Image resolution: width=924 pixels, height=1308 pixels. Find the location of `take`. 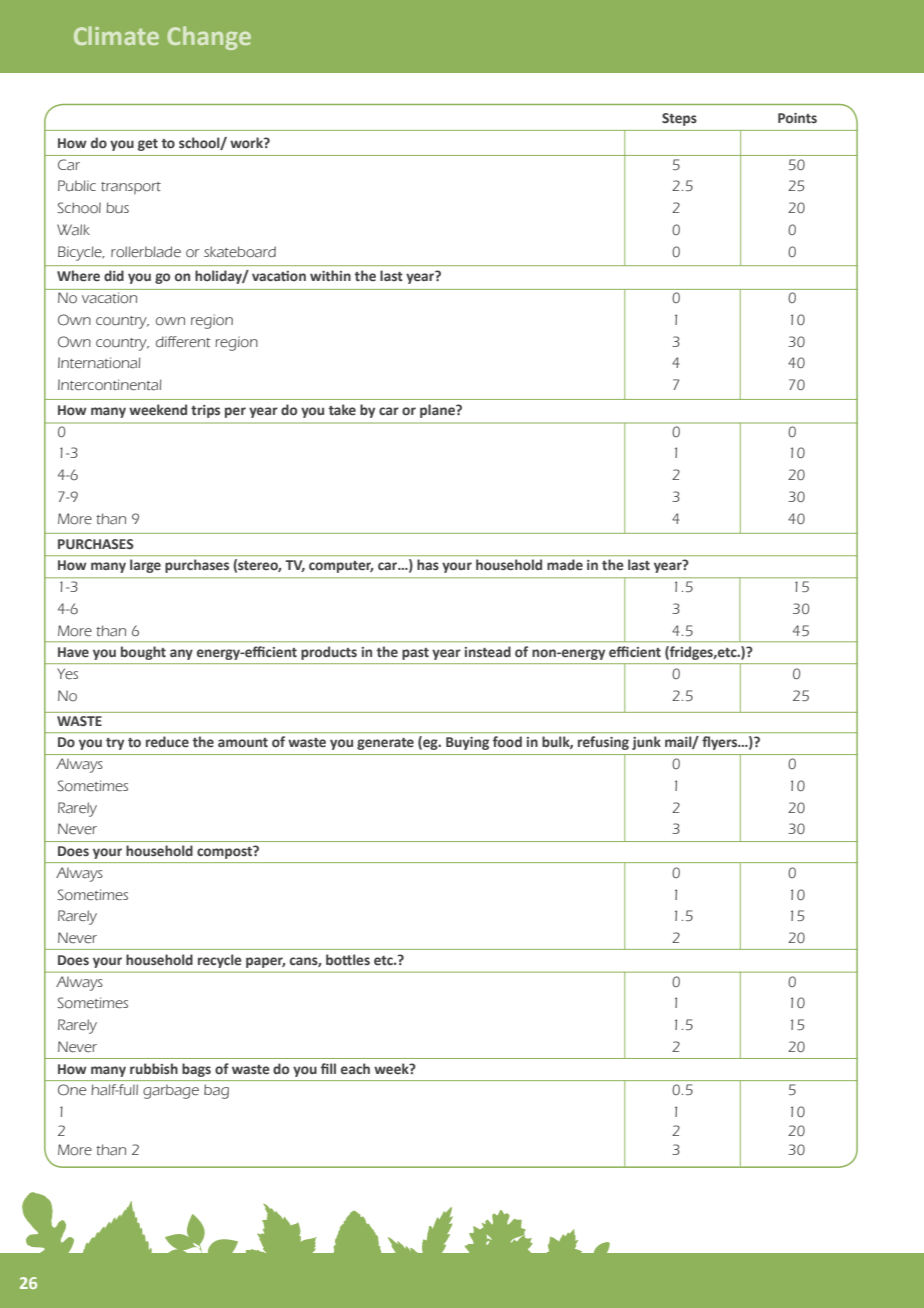

take is located at coordinates (342, 410).
